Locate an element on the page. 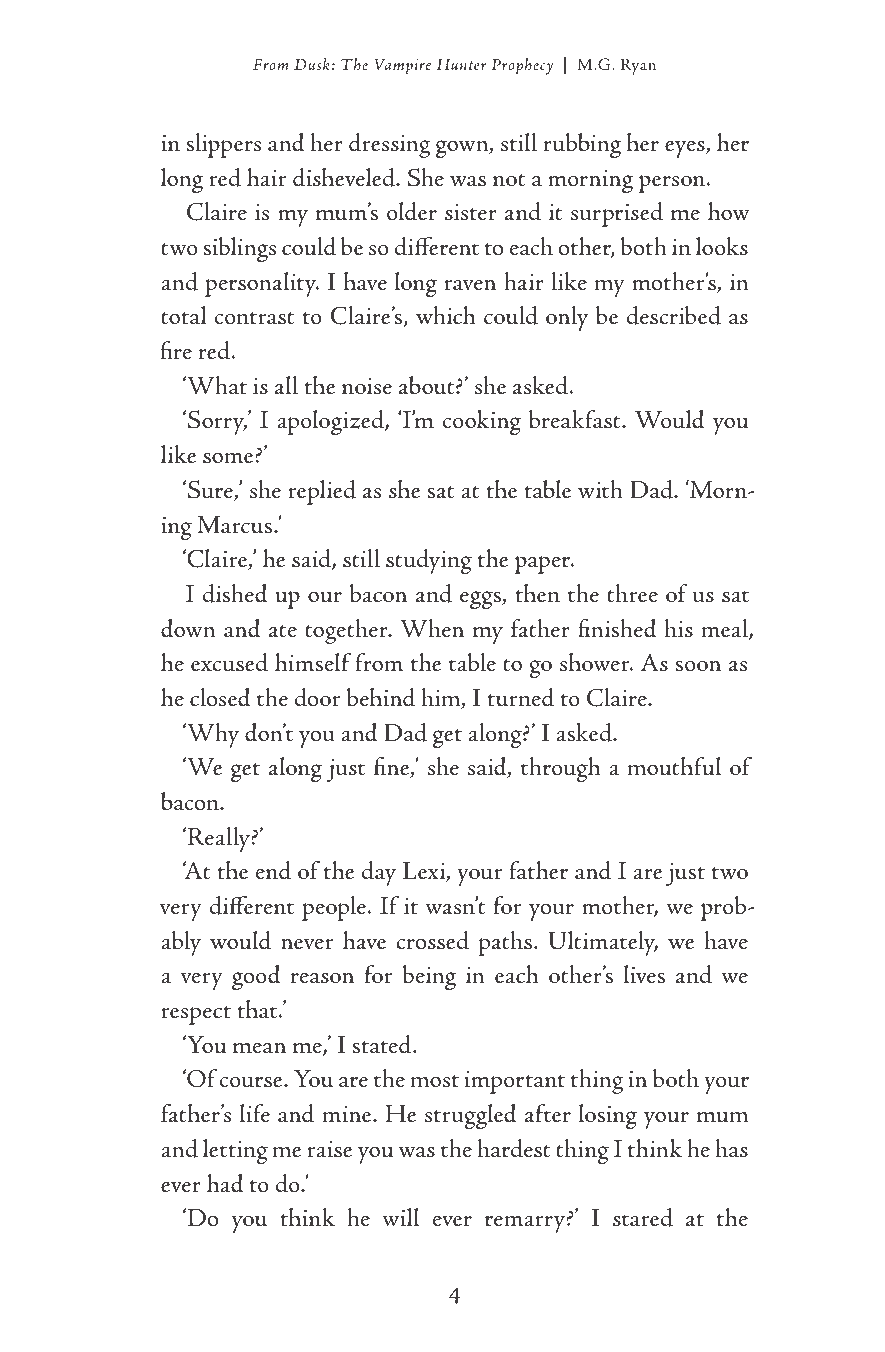 Image resolution: width=885 pixels, height=1352 pixels. will is located at coordinates (401, 1217).
